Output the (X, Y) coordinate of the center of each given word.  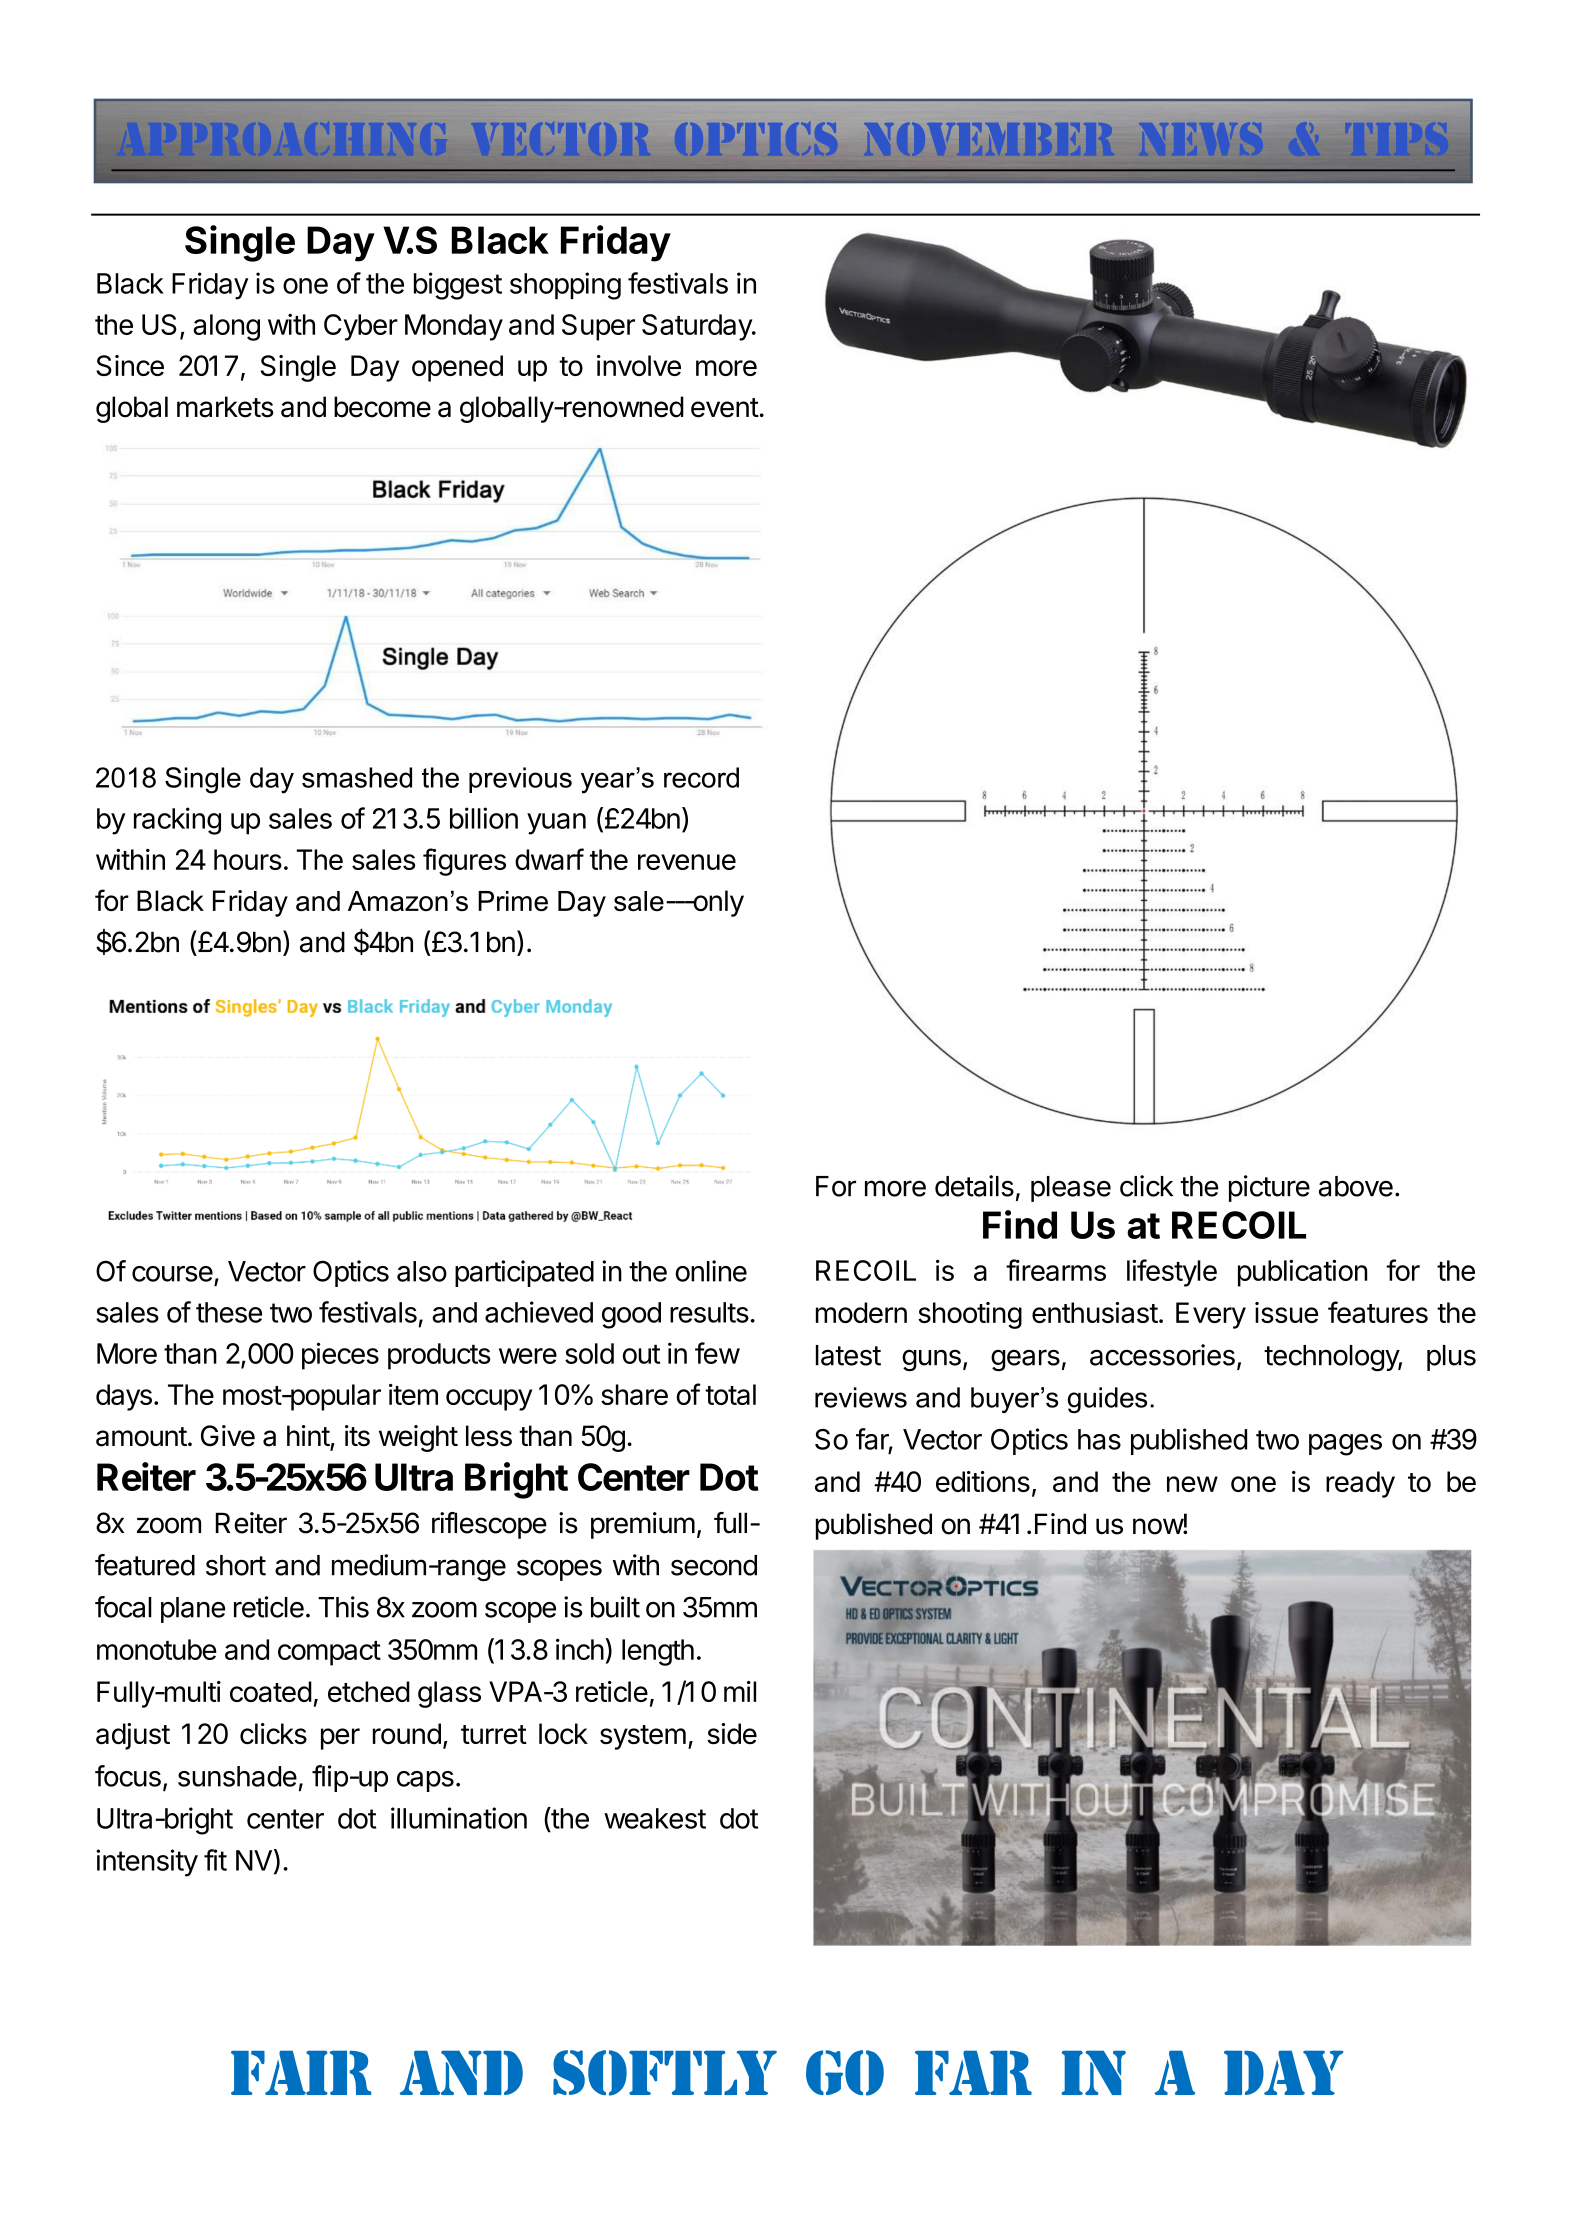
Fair (301, 2072)
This (343, 1607)
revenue (687, 862)
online (711, 1271)
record (701, 777)
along (226, 327)
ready (1360, 1484)
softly (665, 2073)
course (172, 1274)
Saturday (698, 327)
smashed (357, 777)
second (714, 1565)
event (725, 408)
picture (1269, 1188)
